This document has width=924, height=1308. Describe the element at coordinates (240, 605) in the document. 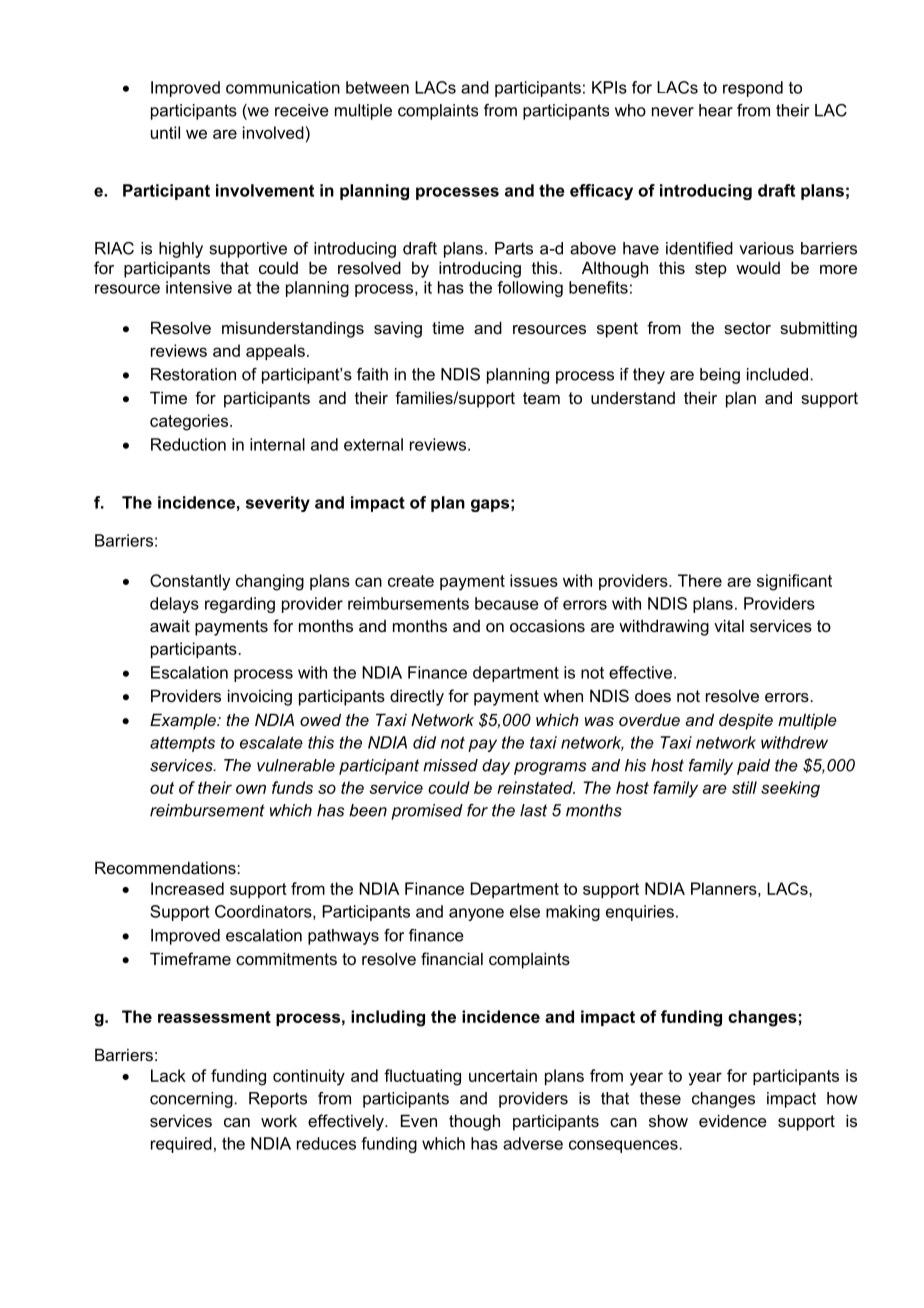

I see `regarding` at that location.
